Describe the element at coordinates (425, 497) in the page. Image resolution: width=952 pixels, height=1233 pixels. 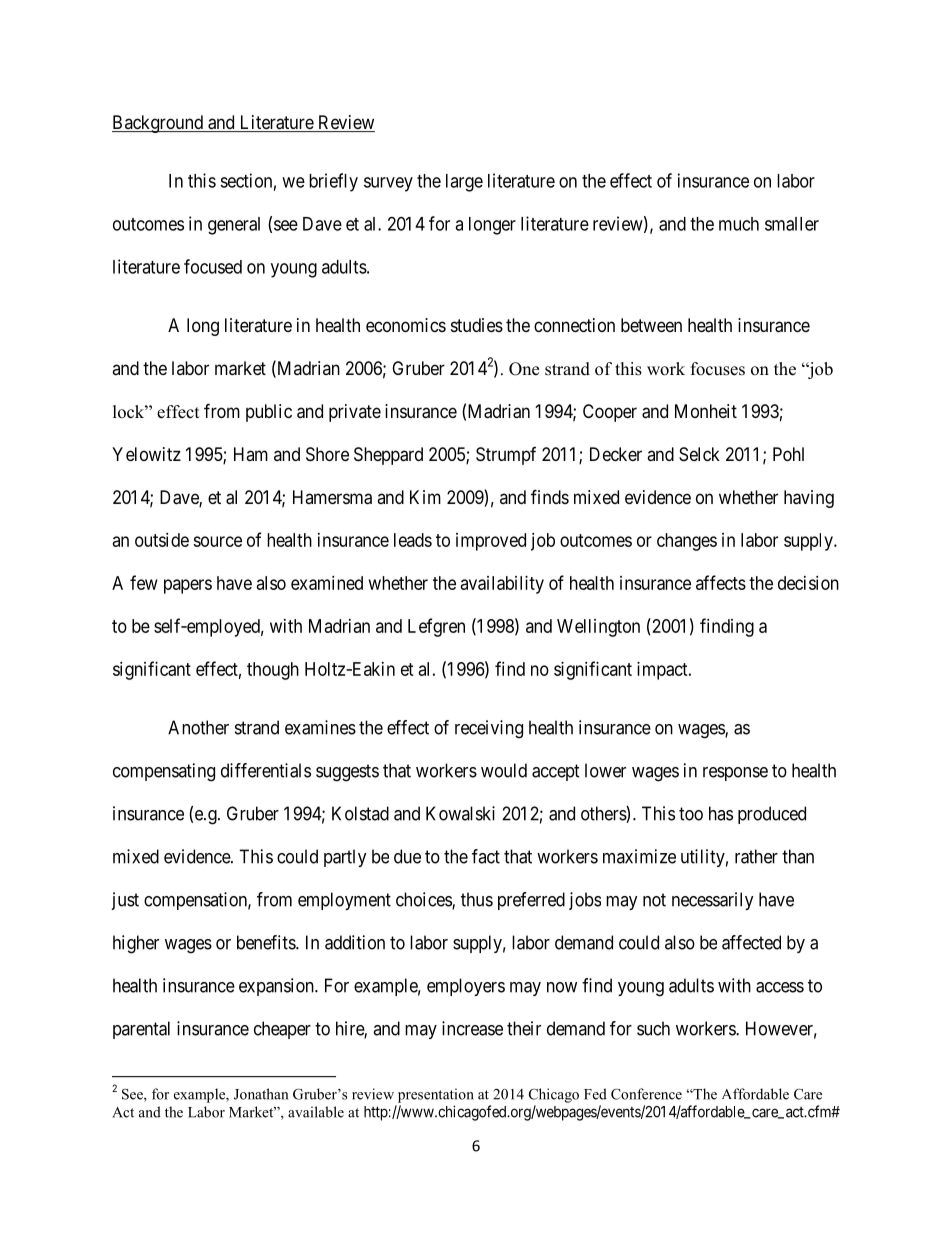
I see `Kim` at that location.
